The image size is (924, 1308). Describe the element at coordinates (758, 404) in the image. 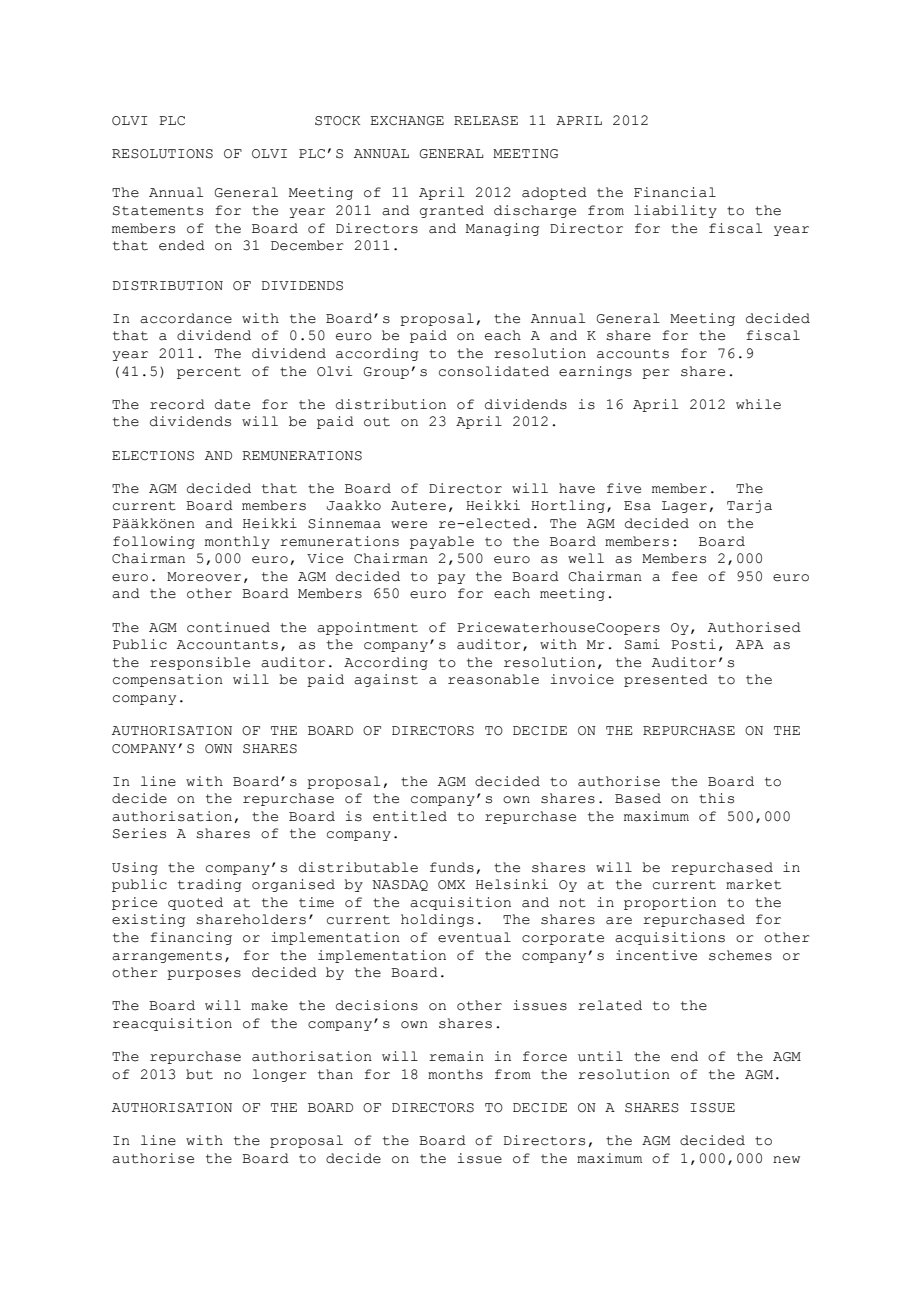

I see `while` at that location.
